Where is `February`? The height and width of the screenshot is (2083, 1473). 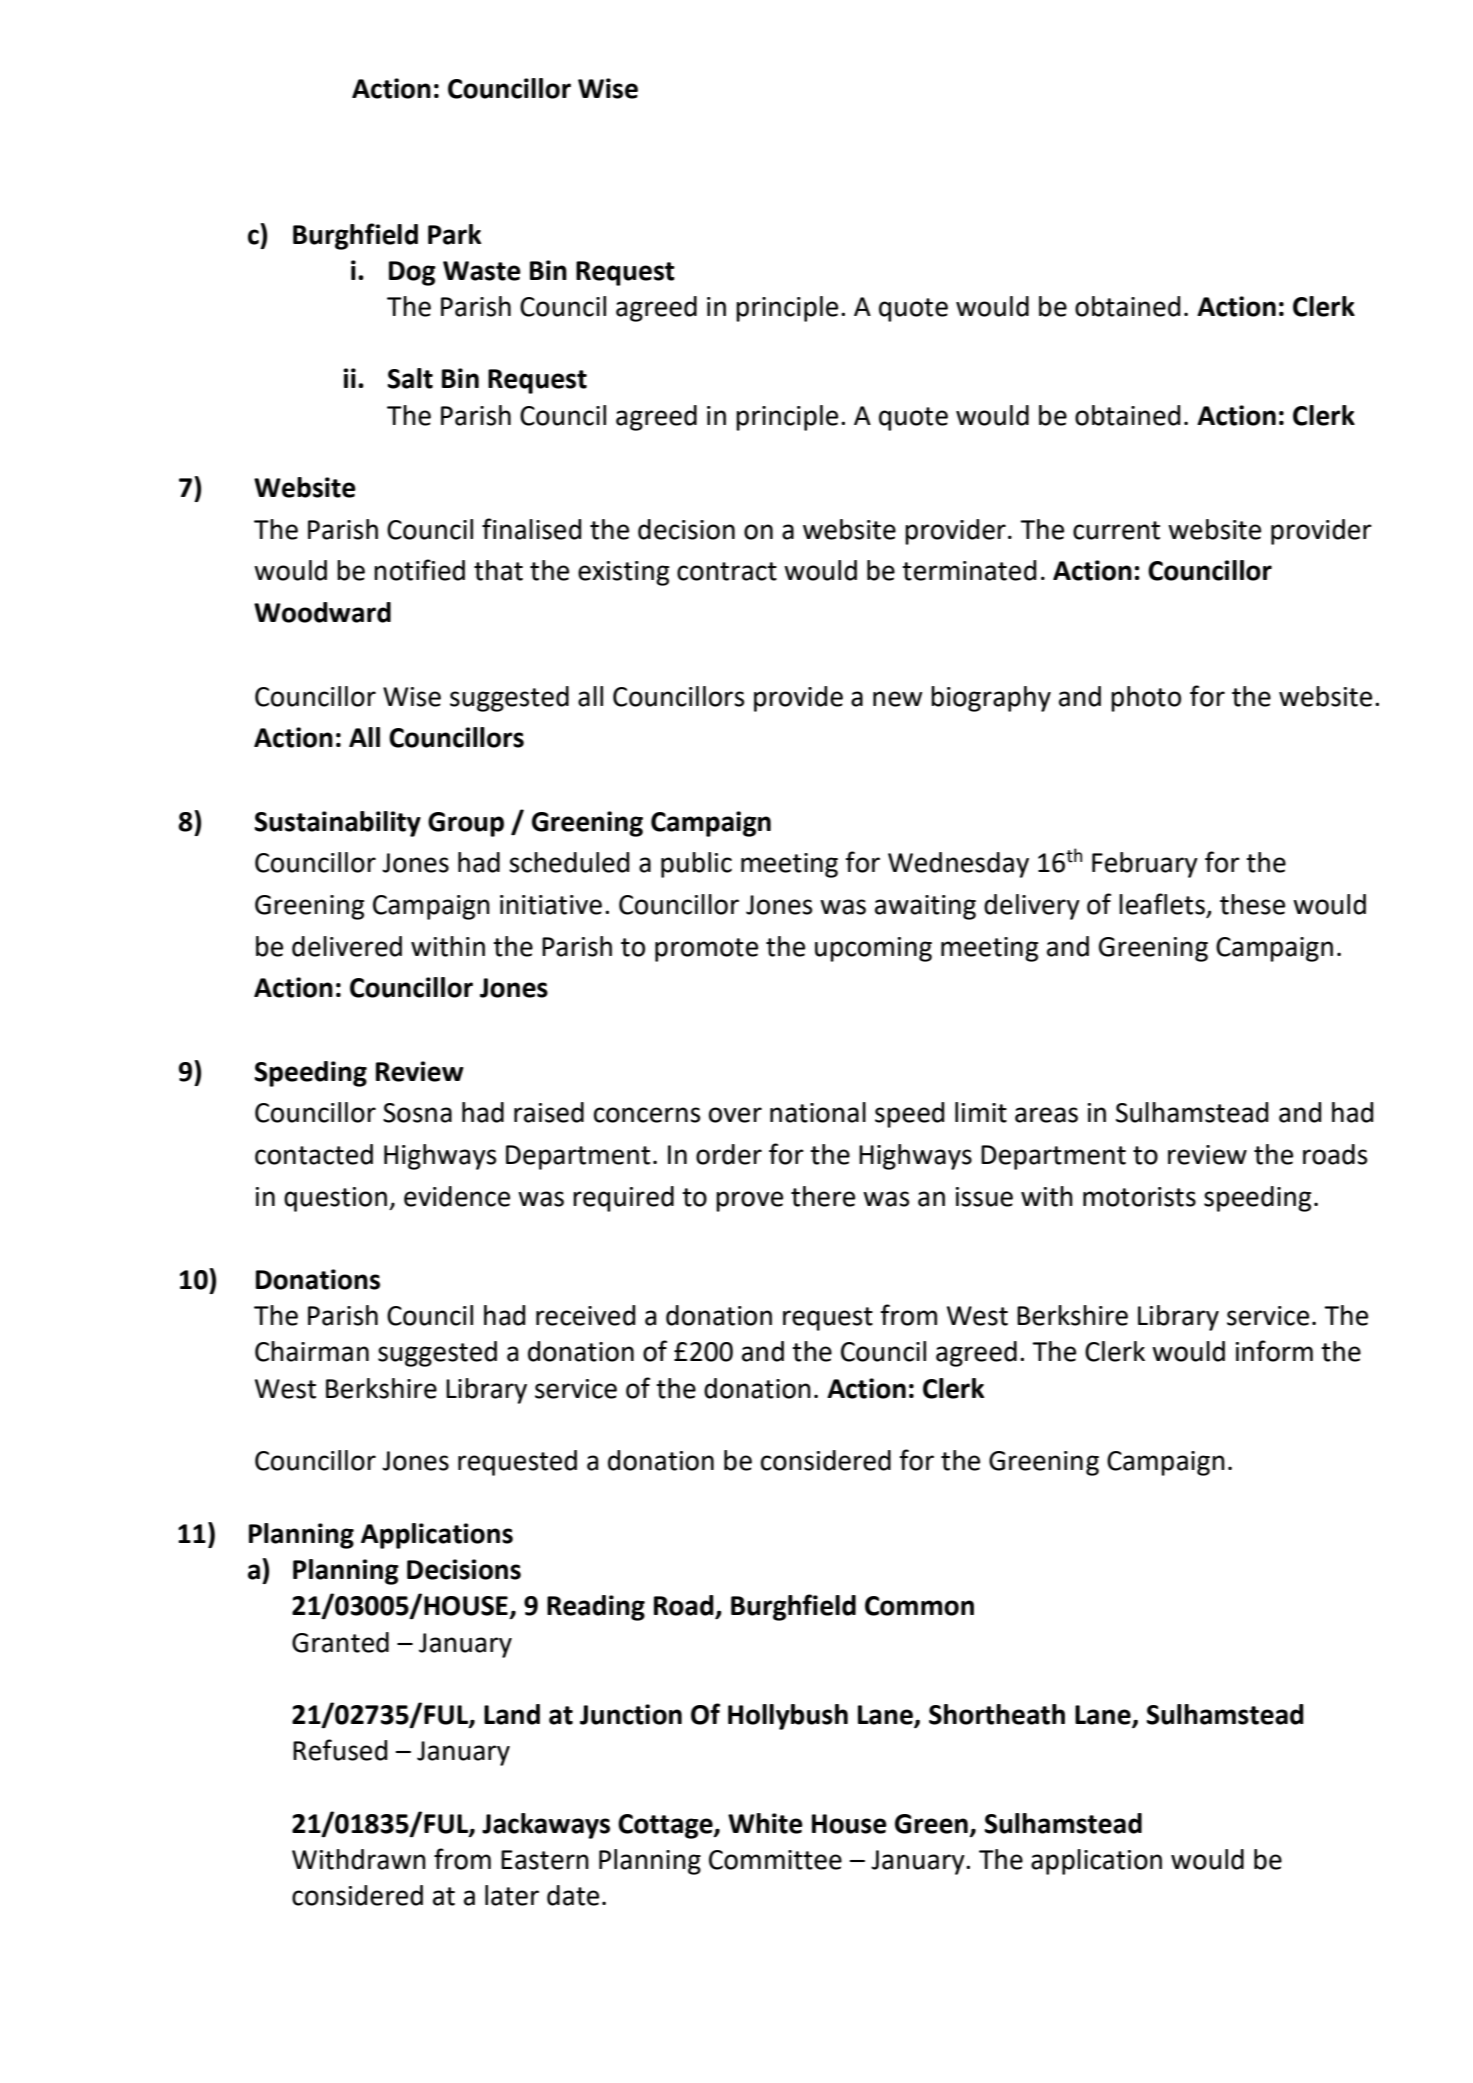
February is located at coordinates (1145, 865).
